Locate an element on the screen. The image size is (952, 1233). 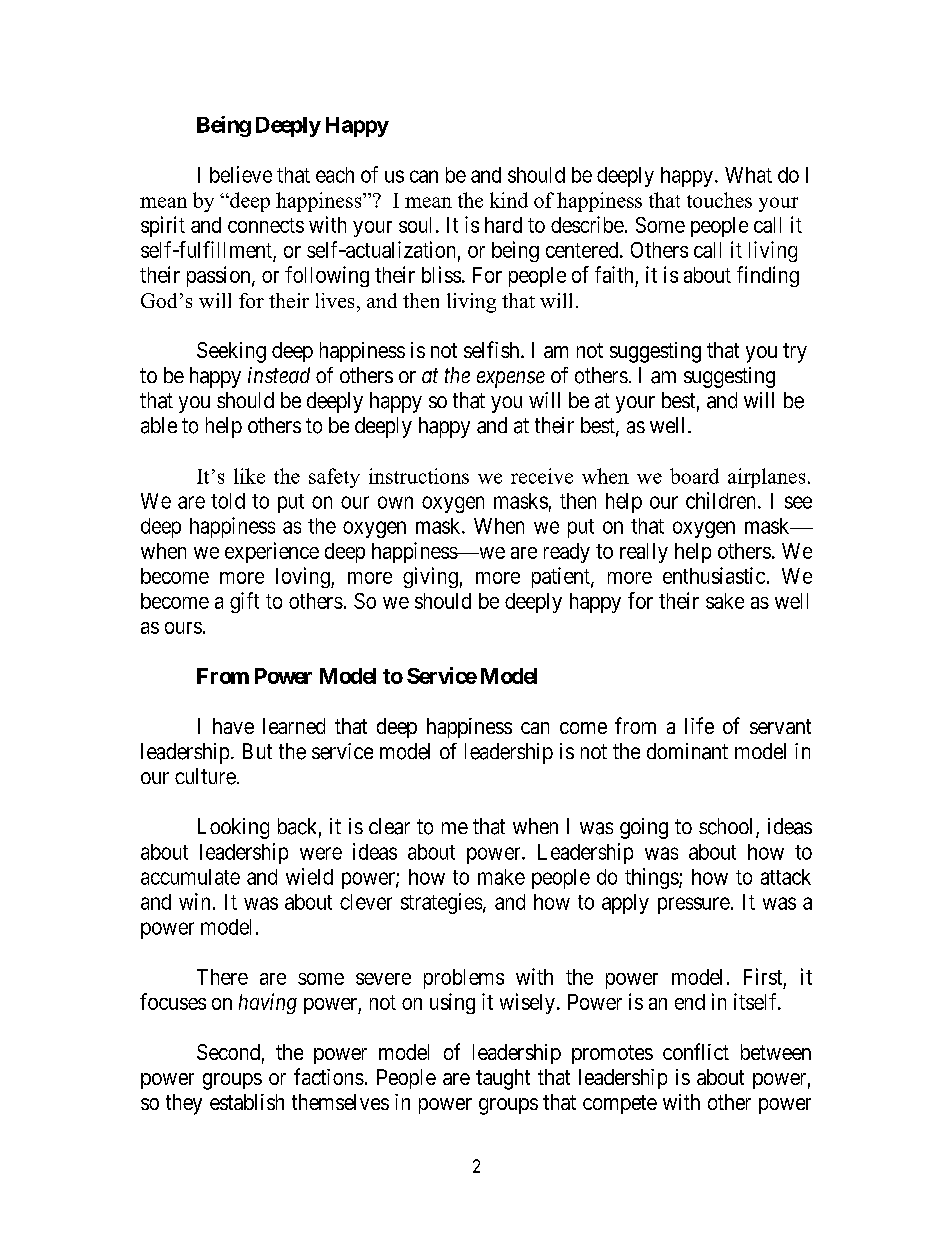
taught is located at coordinates (503, 1079).
